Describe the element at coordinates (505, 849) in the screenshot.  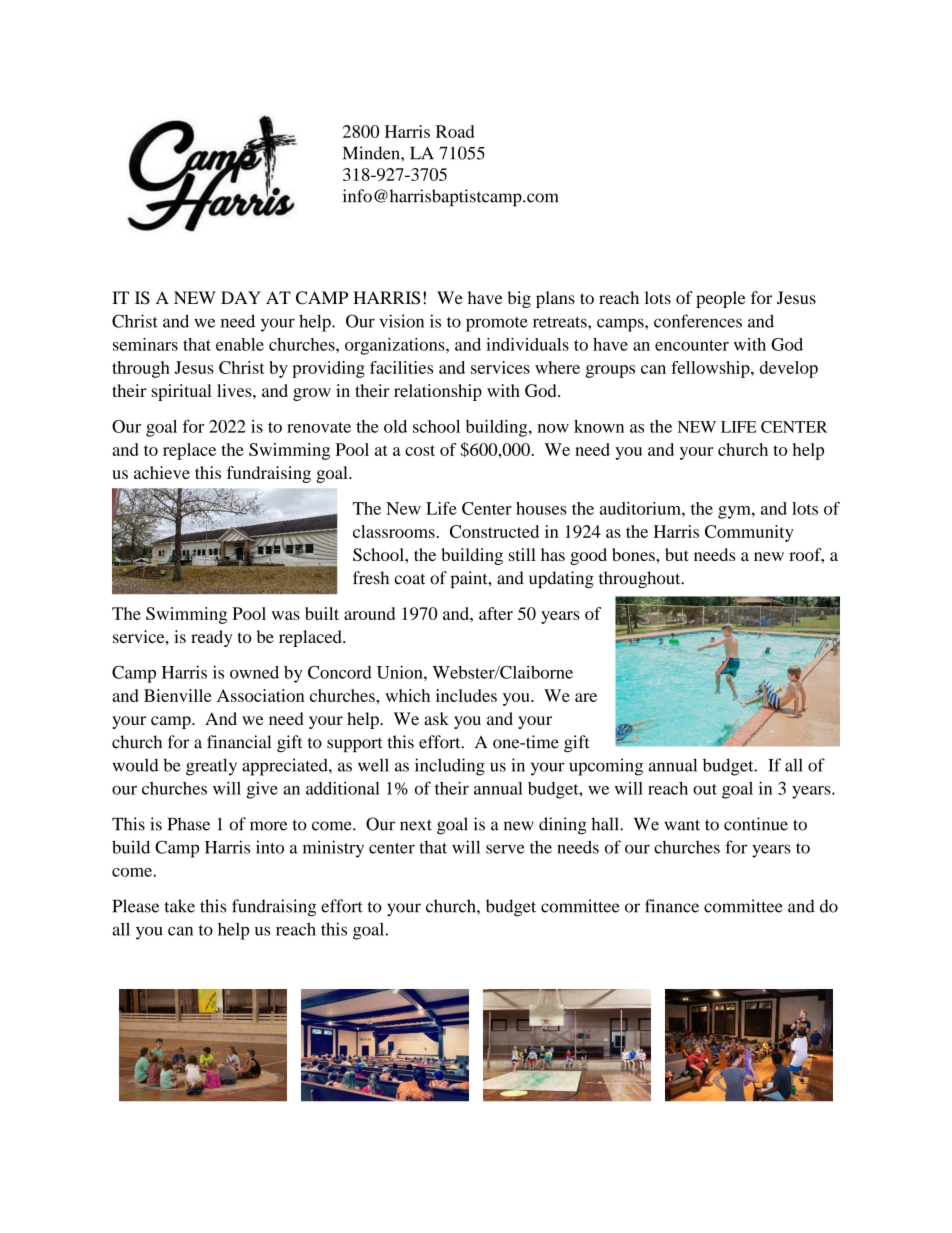
I see `serve` at that location.
